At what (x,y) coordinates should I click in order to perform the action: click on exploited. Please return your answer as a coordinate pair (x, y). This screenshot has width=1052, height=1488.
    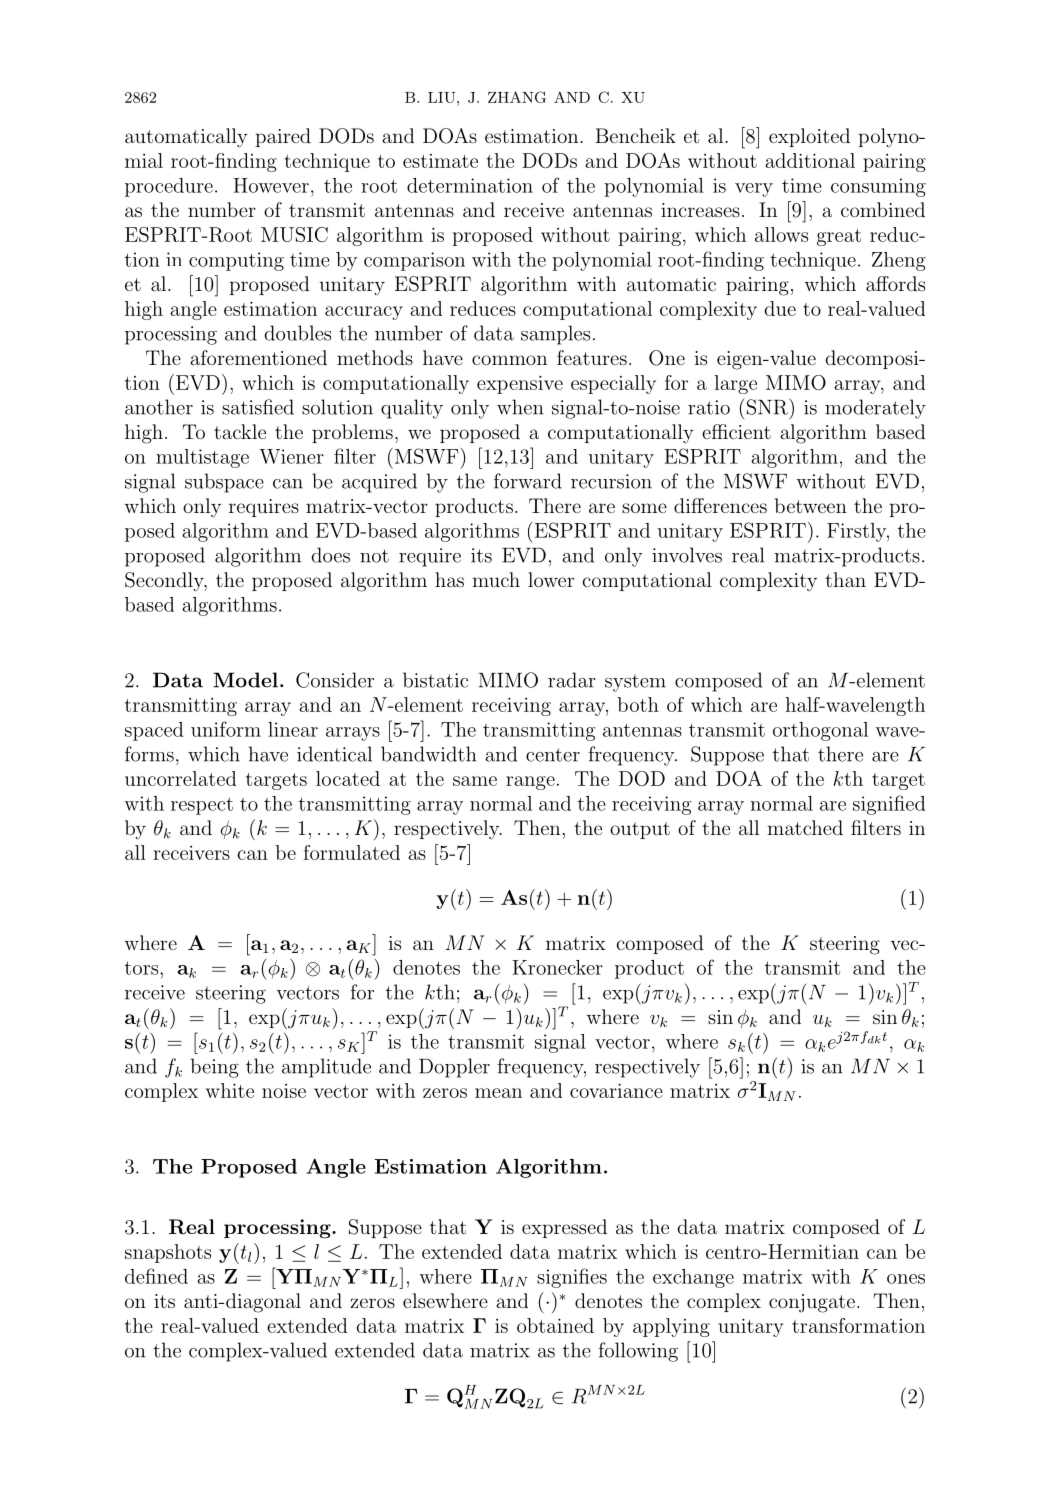
    Looking at the image, I should click on (809, 137).
